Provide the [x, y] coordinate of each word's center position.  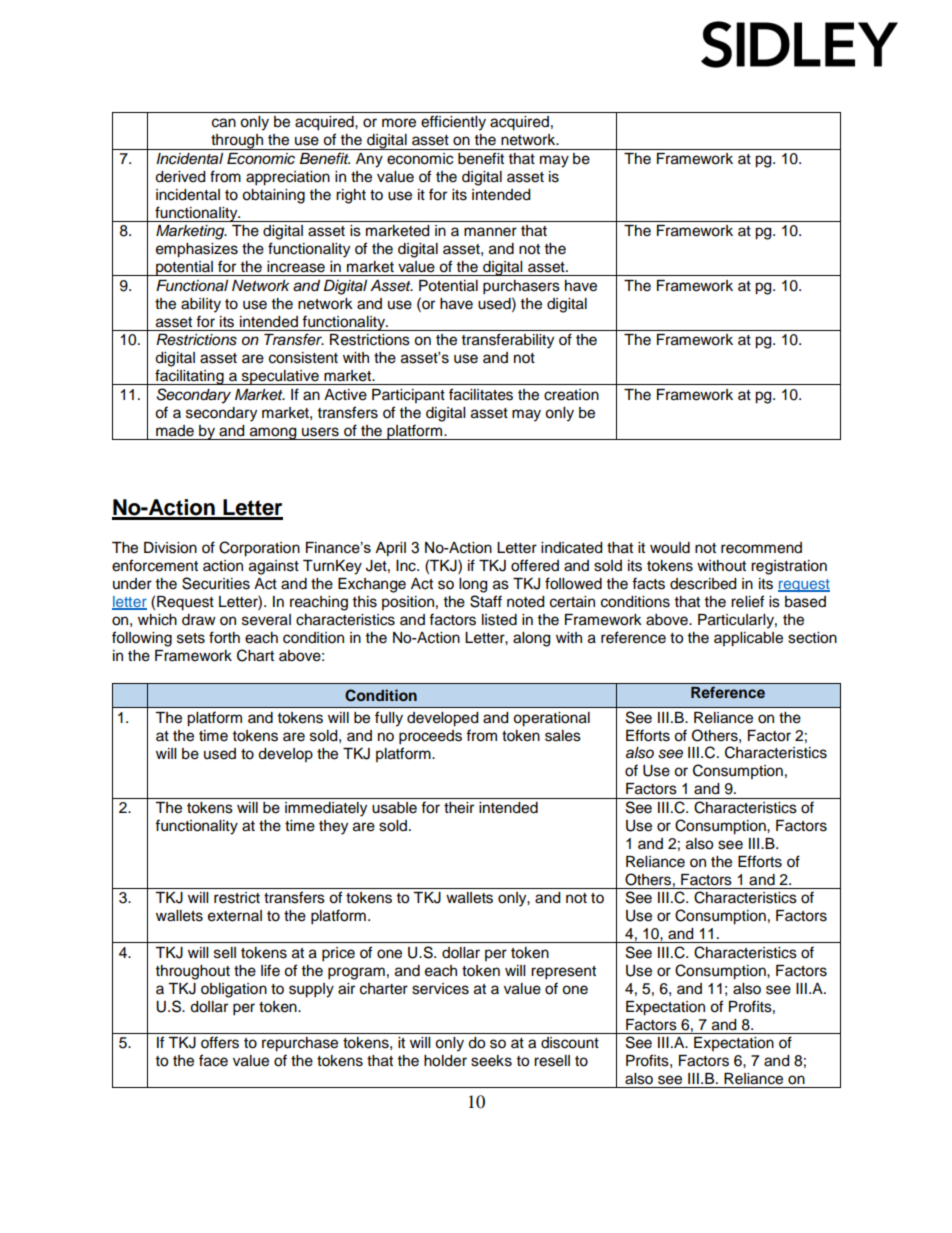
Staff [486, 601]
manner [490, 232]
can [224, 123]
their [459, 808]
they [333, 827]
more [399, 123]
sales [563, 736]
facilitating [189, 377]
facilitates [481, 394]
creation [571, 395]
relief [747, 601]
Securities [216, 583]
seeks [491, 1061]
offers [220, 1042]
